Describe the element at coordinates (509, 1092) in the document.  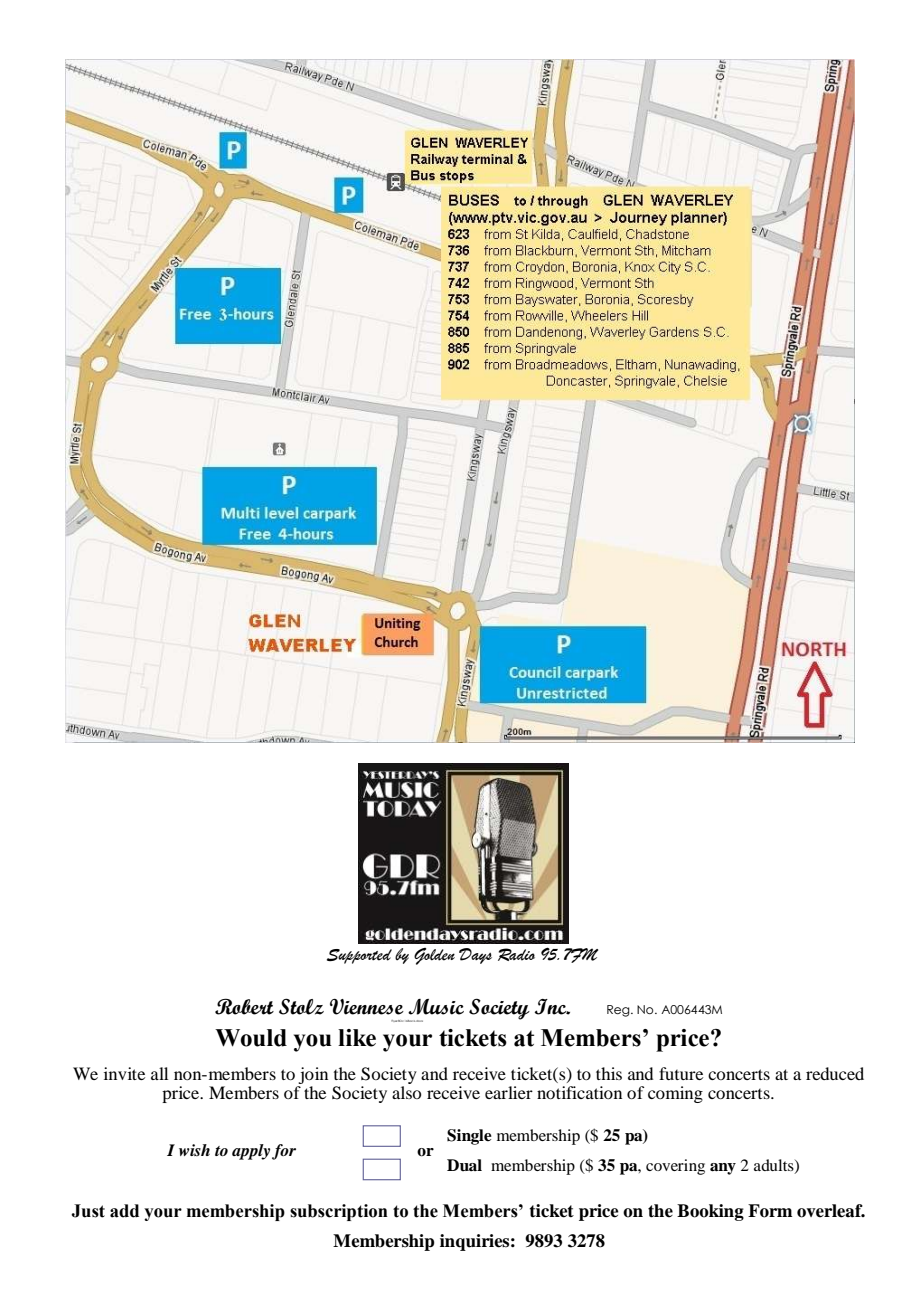
I see `earlier` at that location.
